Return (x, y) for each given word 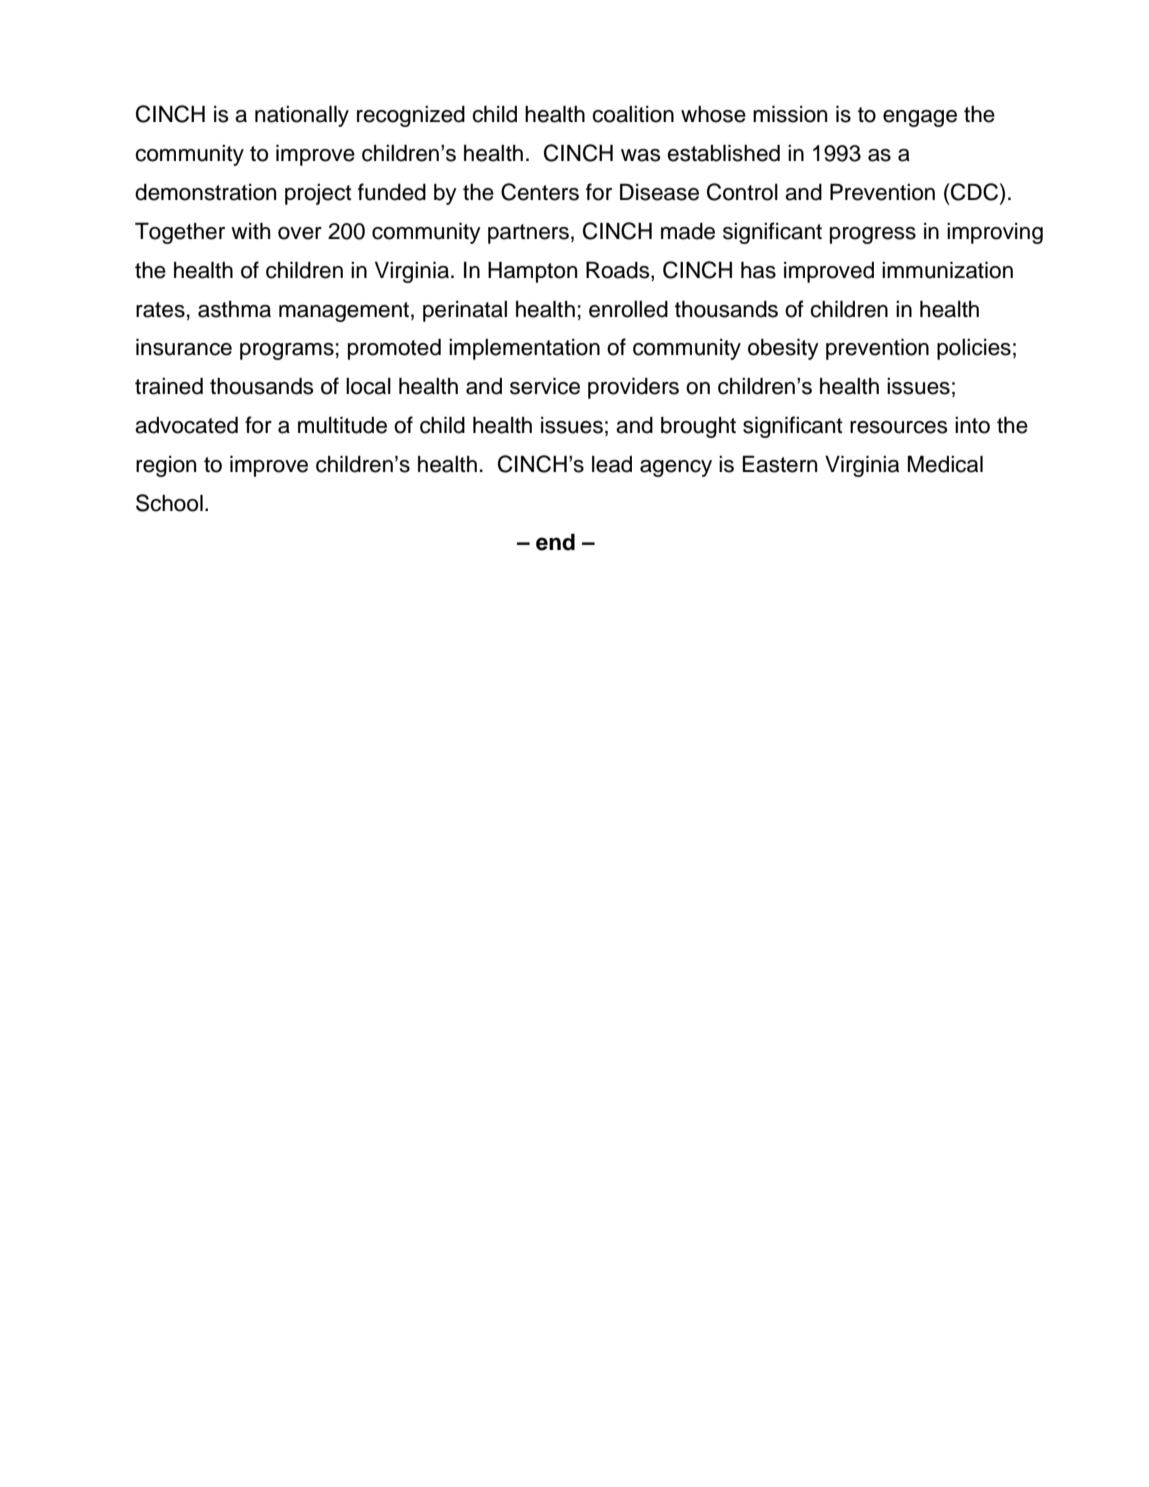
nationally (302, 116)
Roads (619, 270)
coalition (633, 114)
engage (920, 118)
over (300, 233)
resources (899, 427)
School (169, 503)
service (545, 386)
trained (169, 386)
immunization (947, 270)
